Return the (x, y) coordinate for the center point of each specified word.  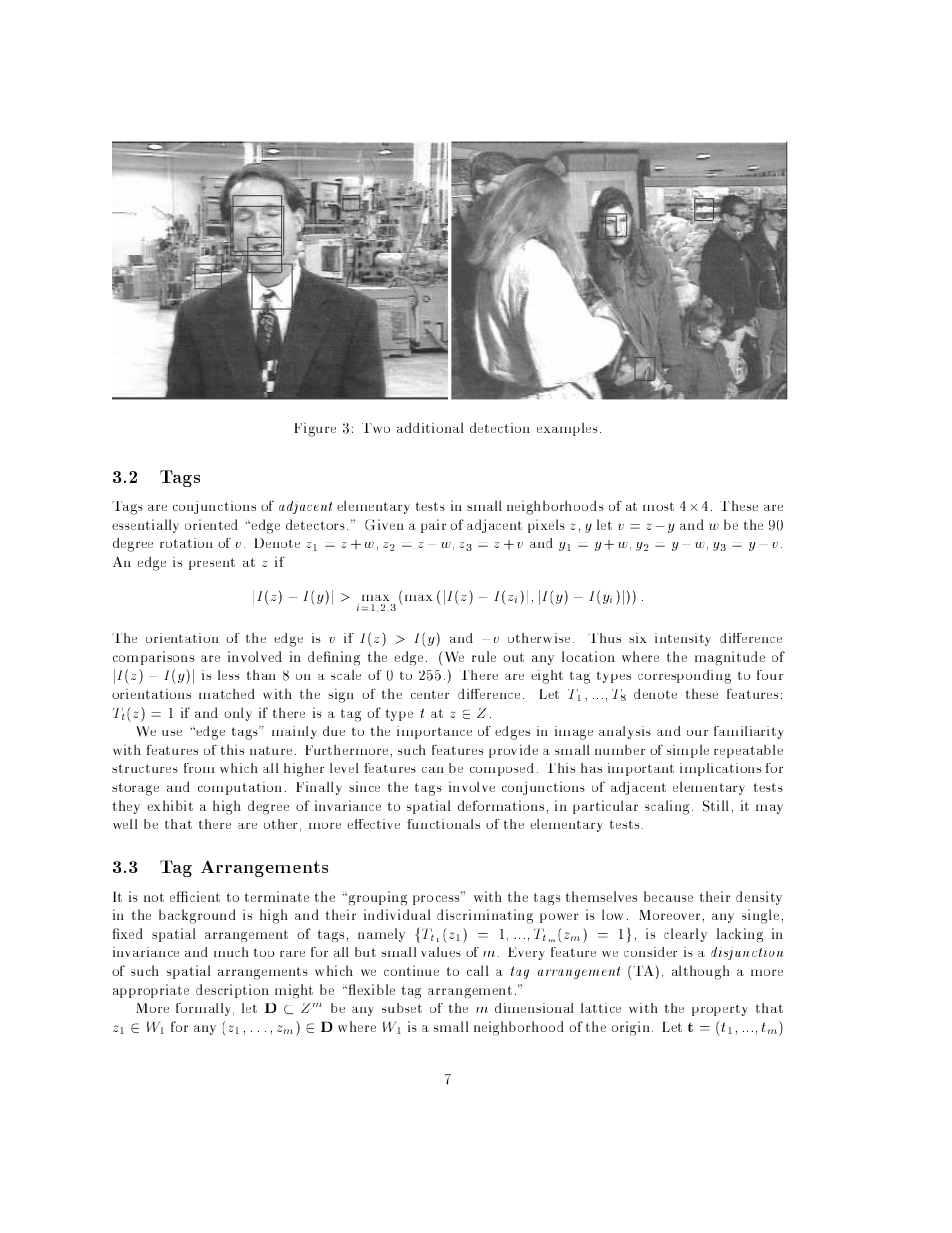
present (212, 564)
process (437, 899)
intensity (683, 639)
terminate (277, 896)
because (668, 896)
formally (205, 1009)
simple (688, 751)
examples (567, 429)
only (238, 714)
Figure (315, 430)
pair (433, 526)
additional (430, 428)
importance (434, 732)
